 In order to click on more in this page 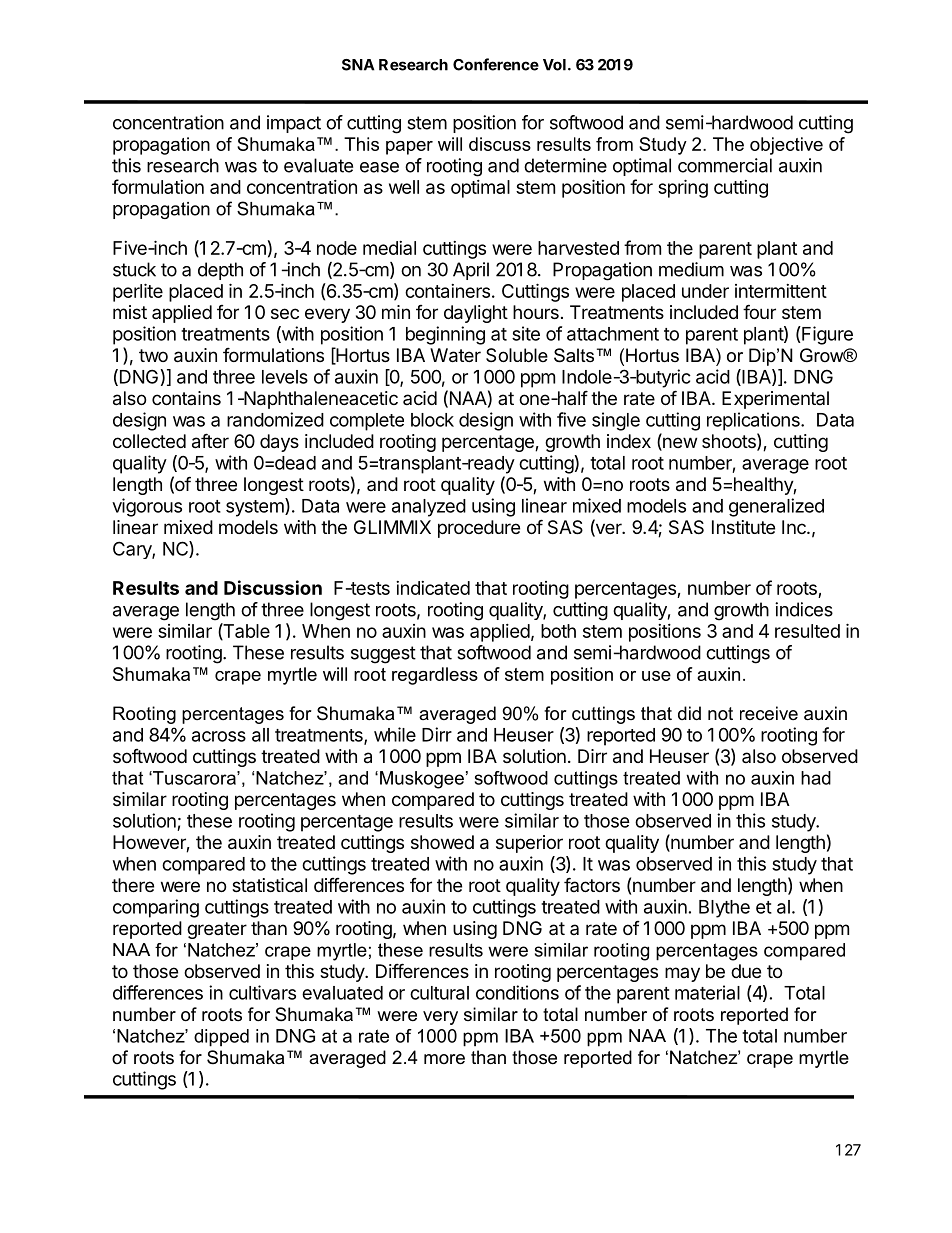, I will do `click(444, 1059)`.
